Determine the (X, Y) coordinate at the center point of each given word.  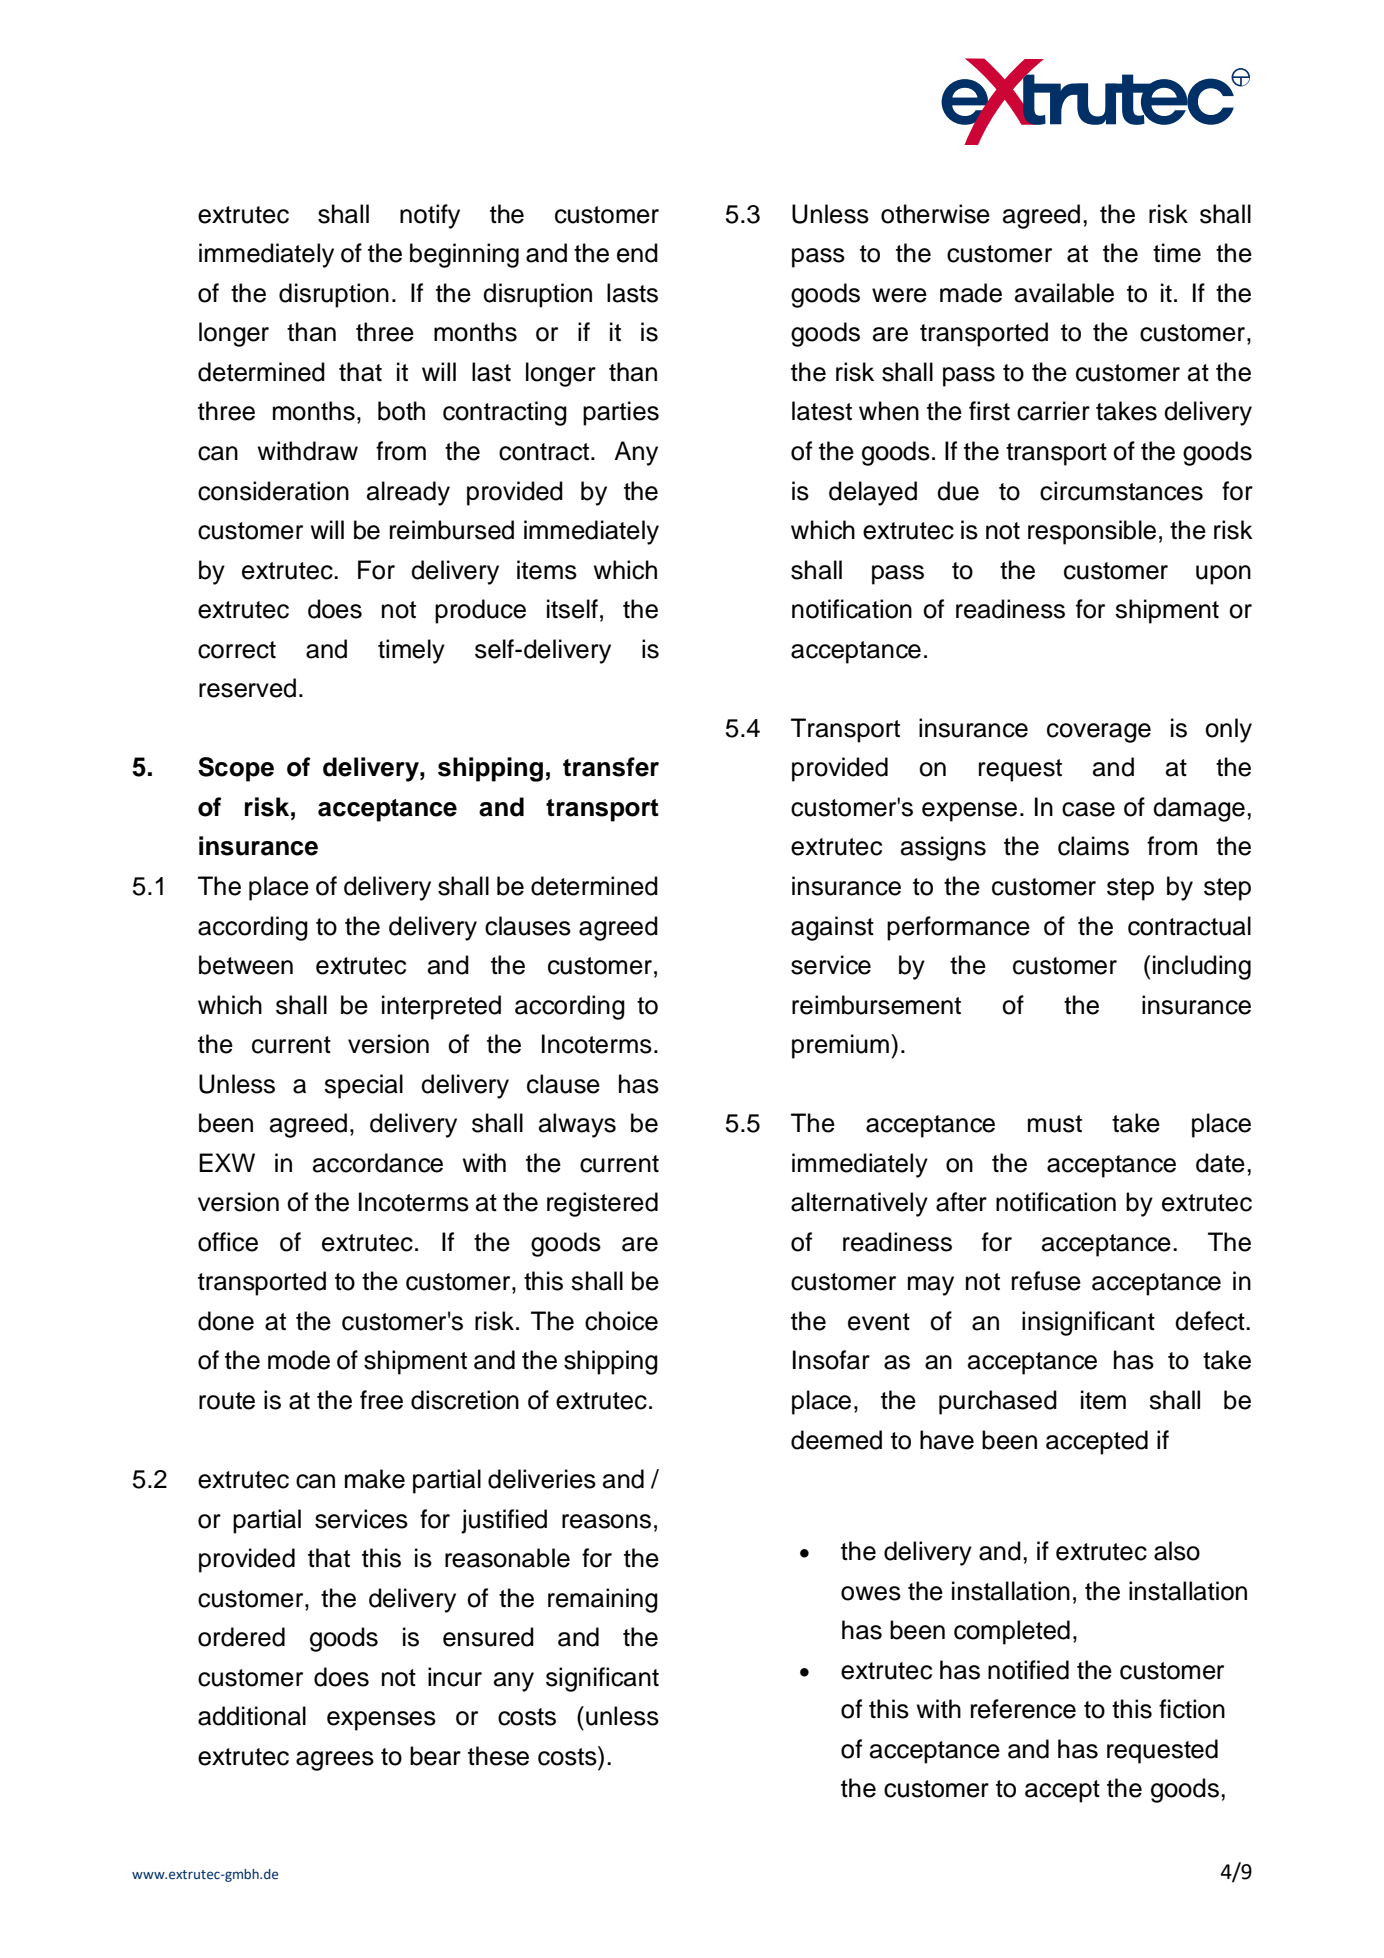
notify (430, 216)
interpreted (441, 1007)
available (1064, 293)
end (637, 253)
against (832, 928)
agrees (335, 1761)
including (1202, 967)
